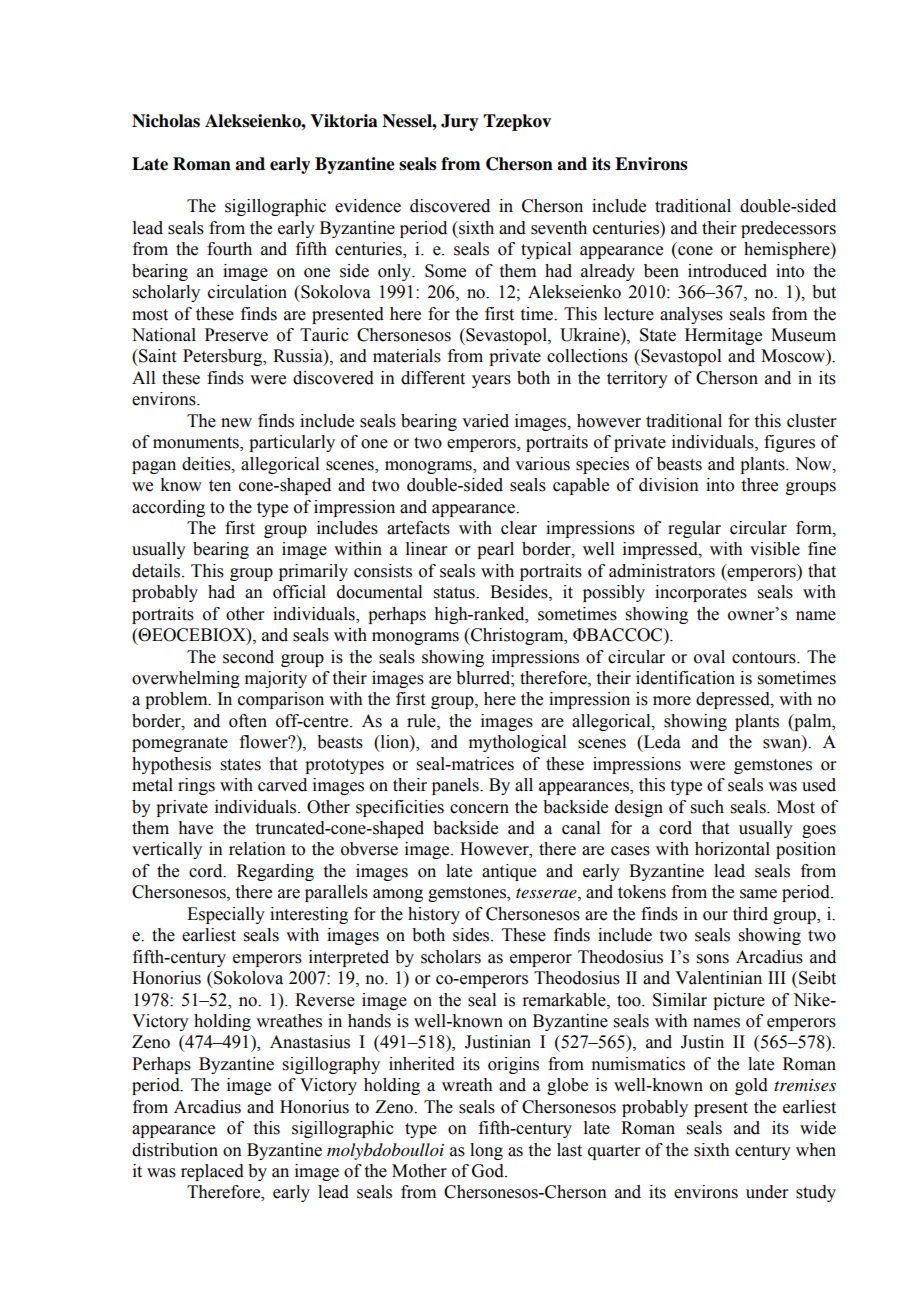  I want to click on replaced, so click(212, 1172).
